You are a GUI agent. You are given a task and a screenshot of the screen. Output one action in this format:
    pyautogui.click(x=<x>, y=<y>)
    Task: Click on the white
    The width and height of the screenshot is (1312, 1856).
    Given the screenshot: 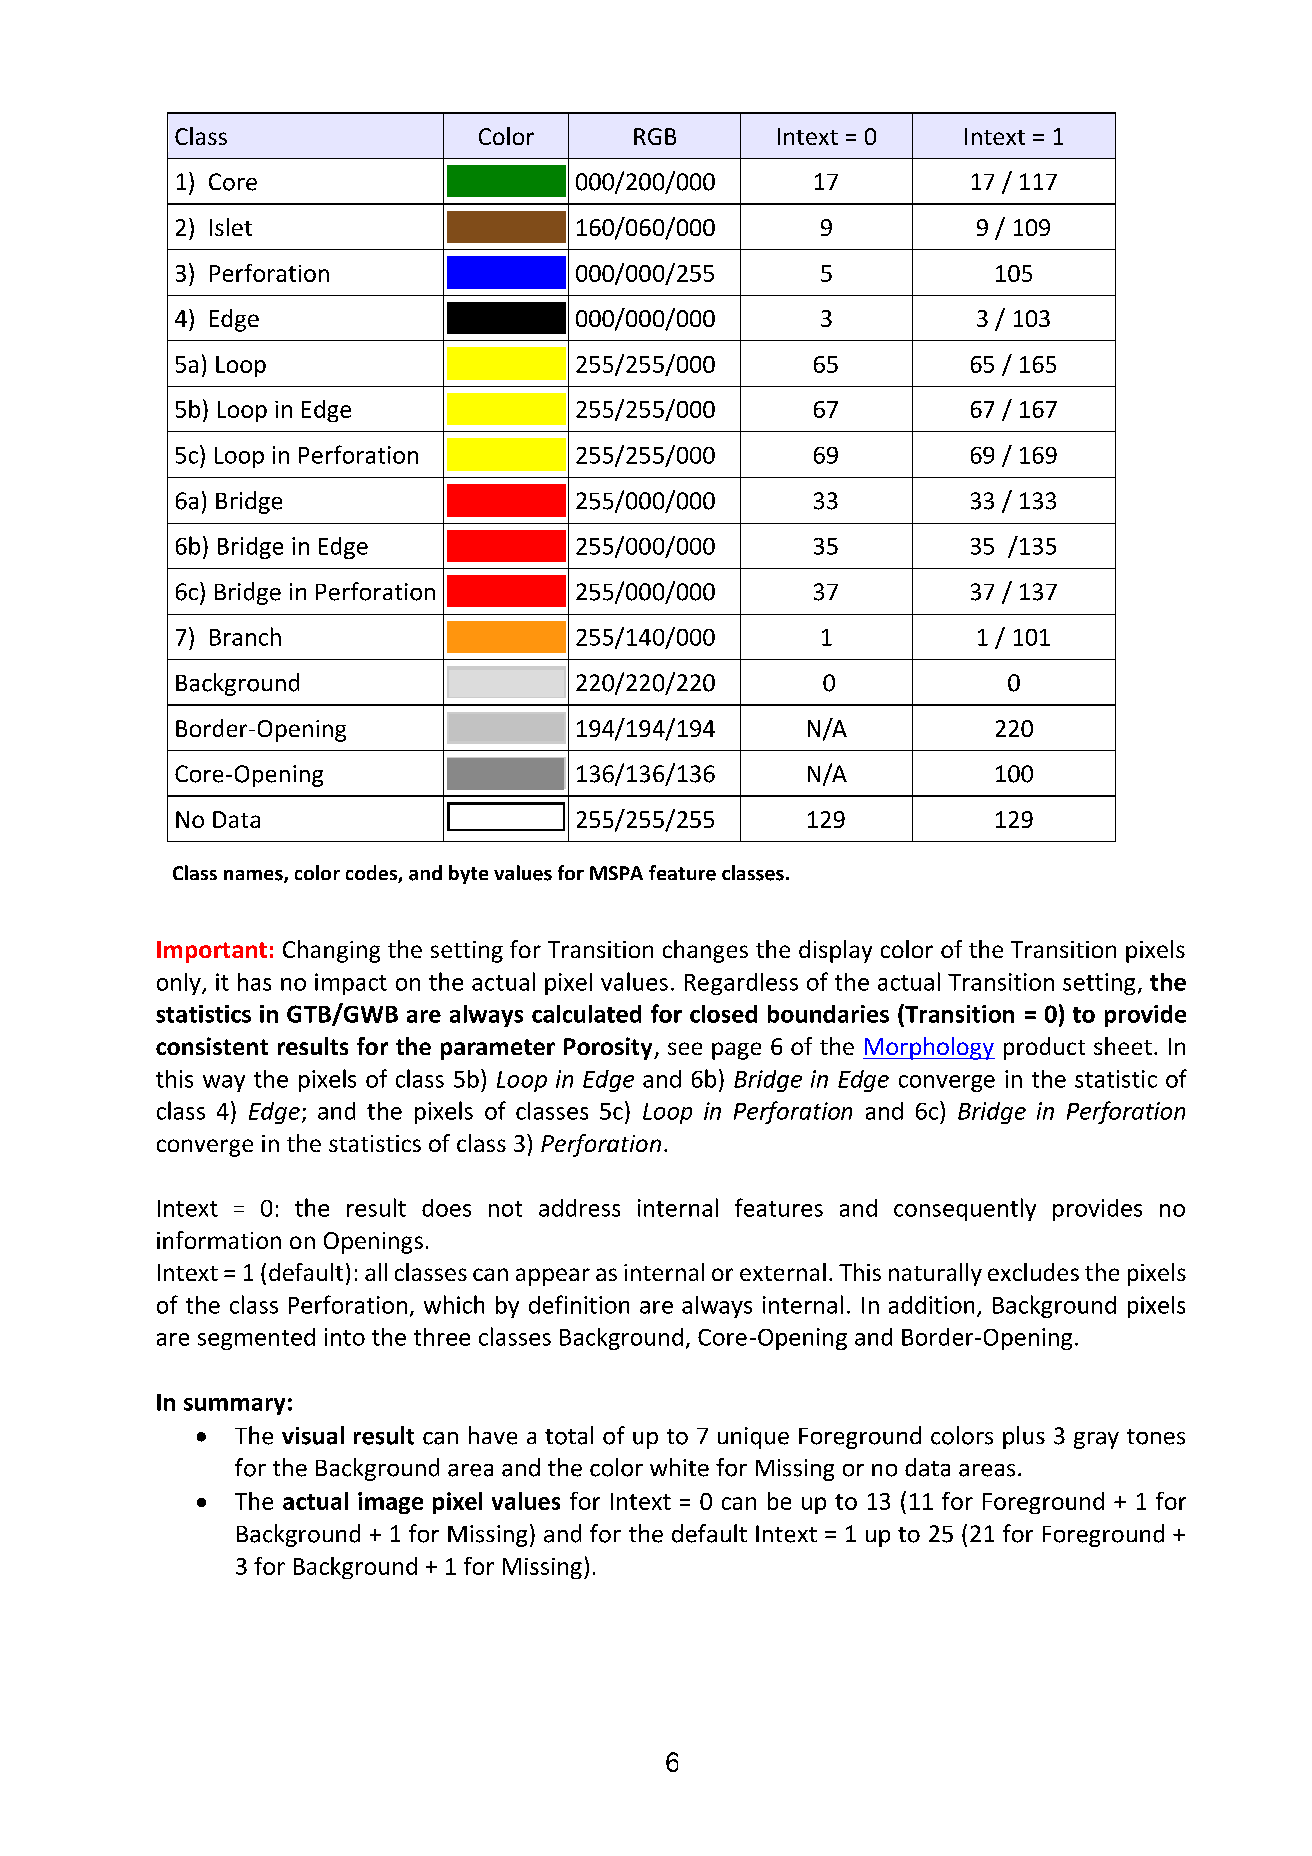 What is the action you would take?
    pyautogui.click(x=679, y=1467)
